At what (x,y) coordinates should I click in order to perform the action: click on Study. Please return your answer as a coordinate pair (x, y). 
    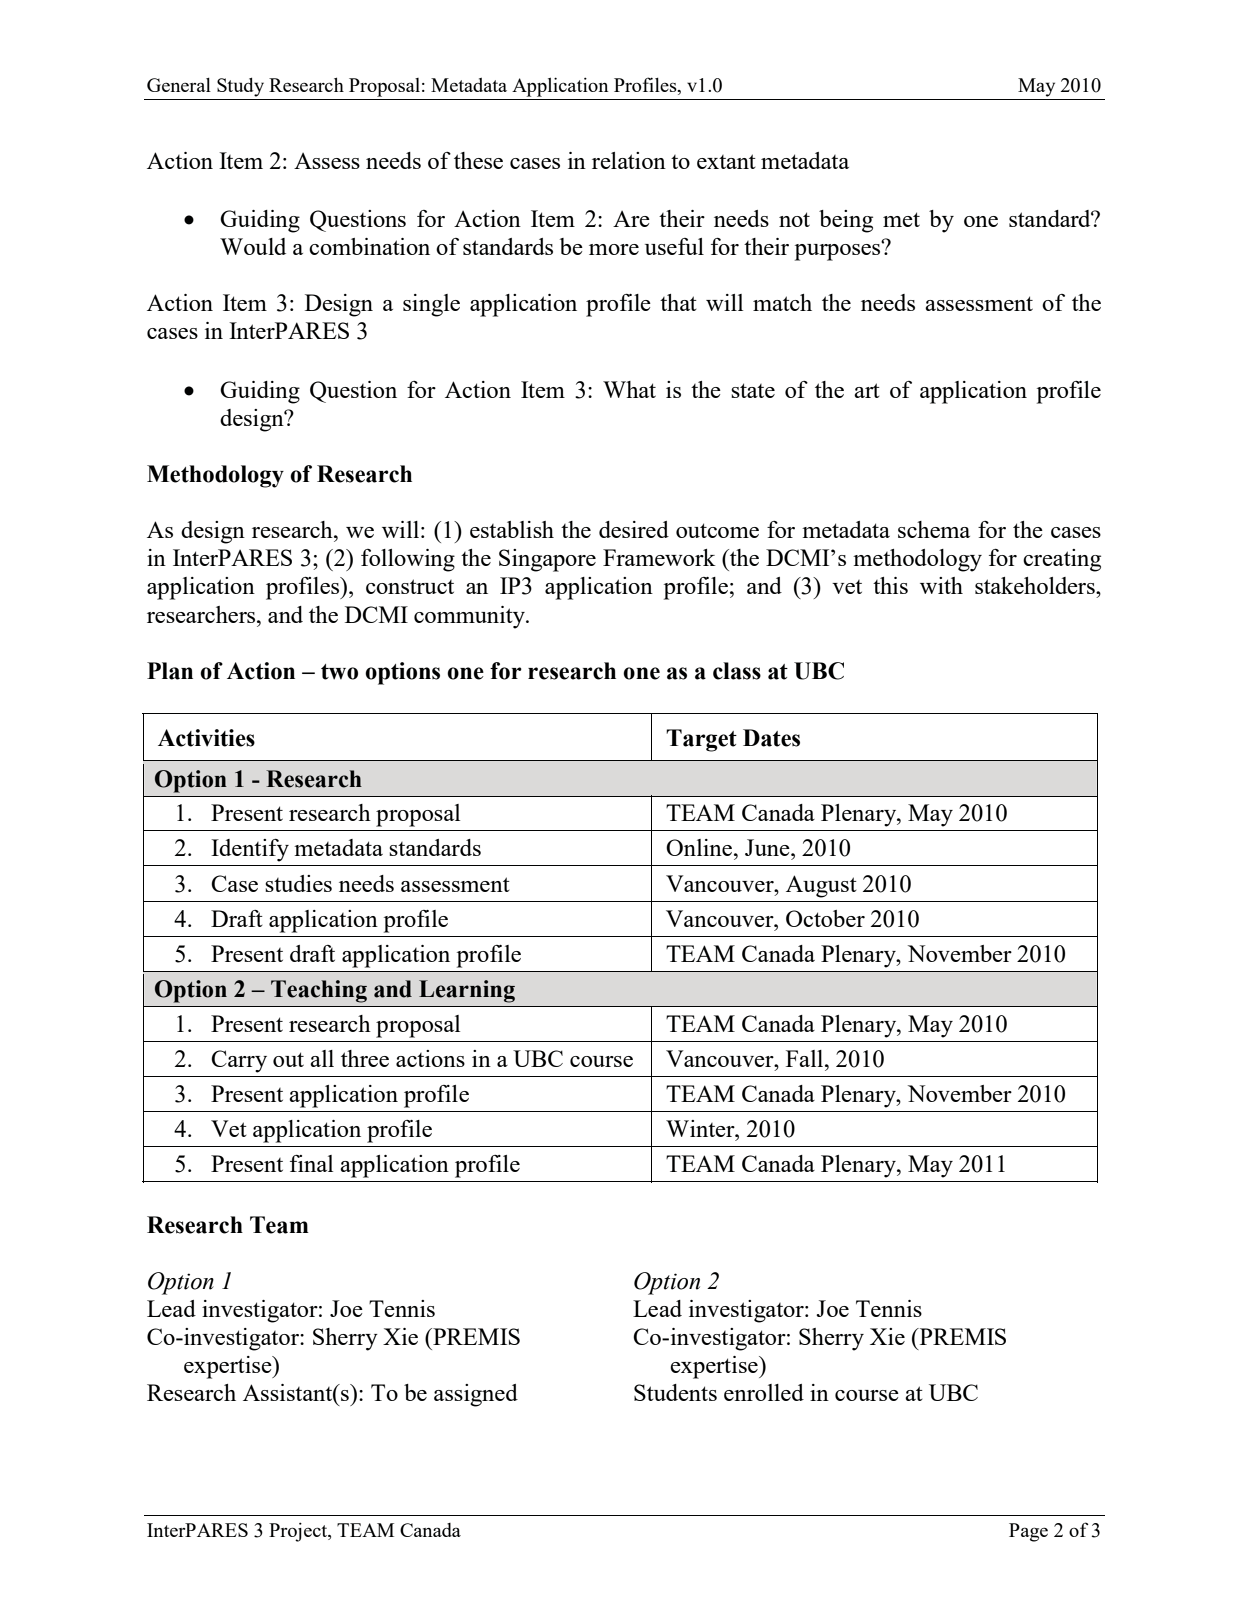
    Looking at the image, I should click on (240, 87).
